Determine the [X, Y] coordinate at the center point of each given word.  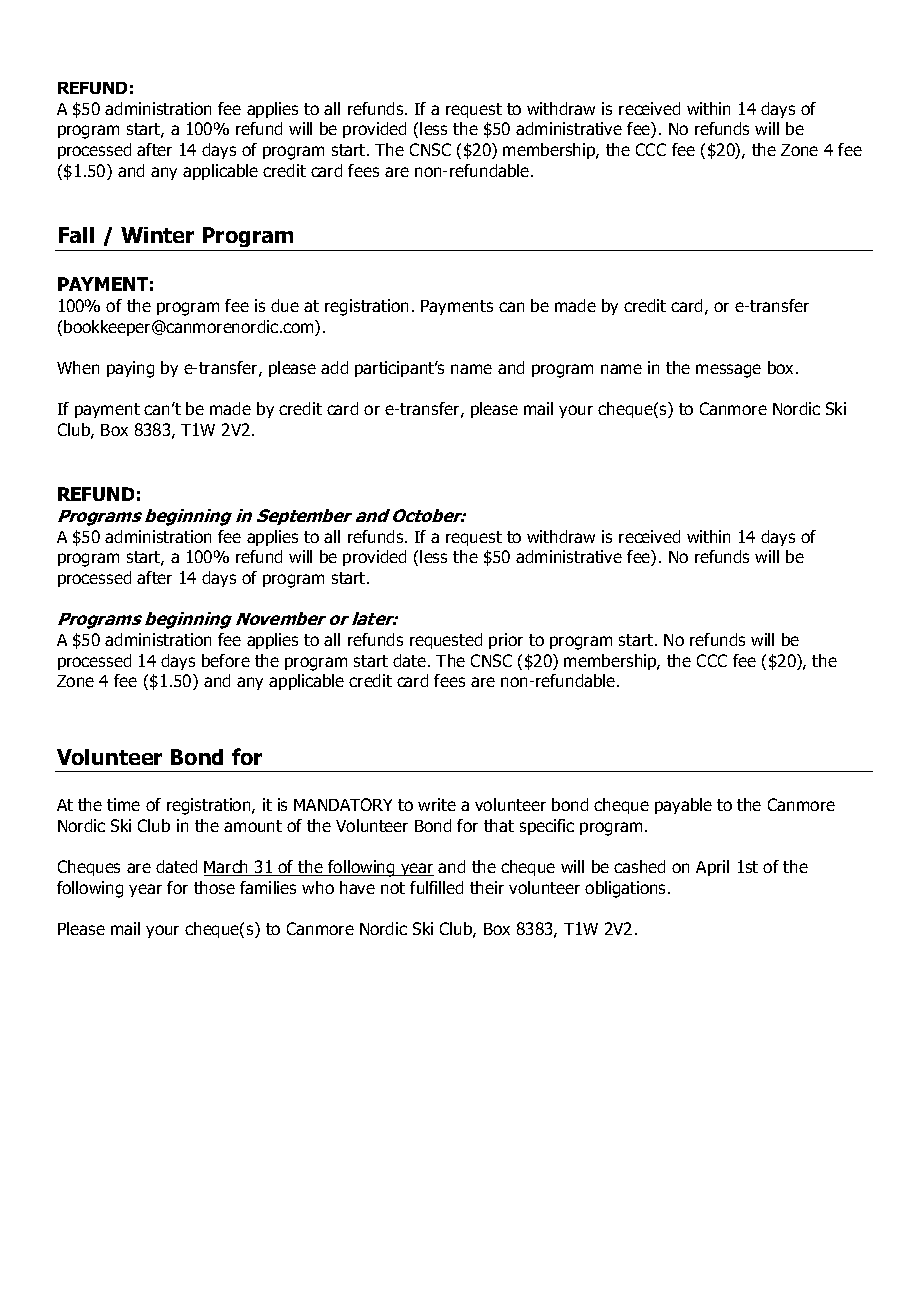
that [499, 825]
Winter [157, 235]
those [214, 887]
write [437, 804]
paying [130, 369]
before [226, 660]
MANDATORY [343, 804]
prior [506, 641]
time [123, 804]
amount [253, 826]
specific [547, 827]
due [285, 305]
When [78, 367]
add [334, 367]
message [728, 371]
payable [683, 806]
